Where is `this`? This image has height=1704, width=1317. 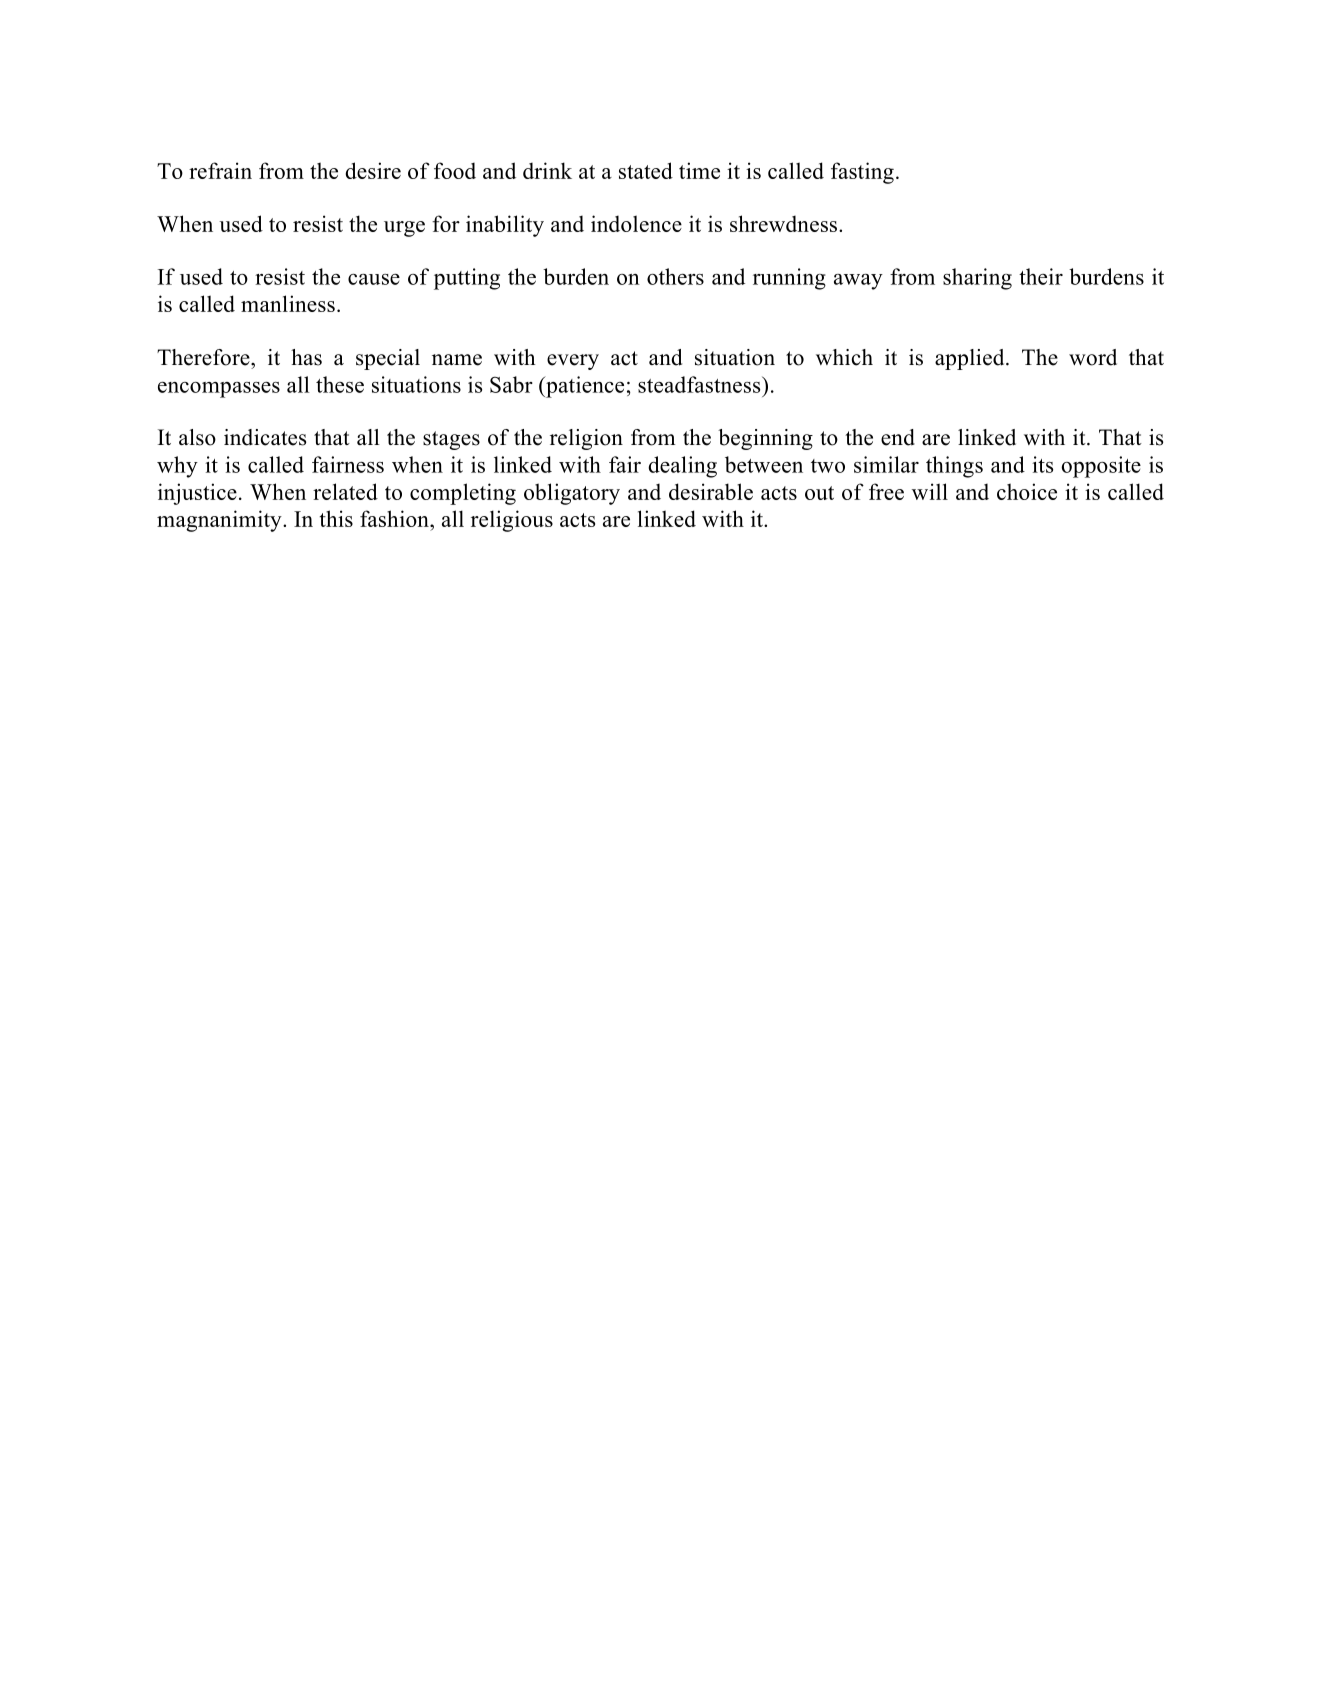
this is located at coordinates (336, 518).
